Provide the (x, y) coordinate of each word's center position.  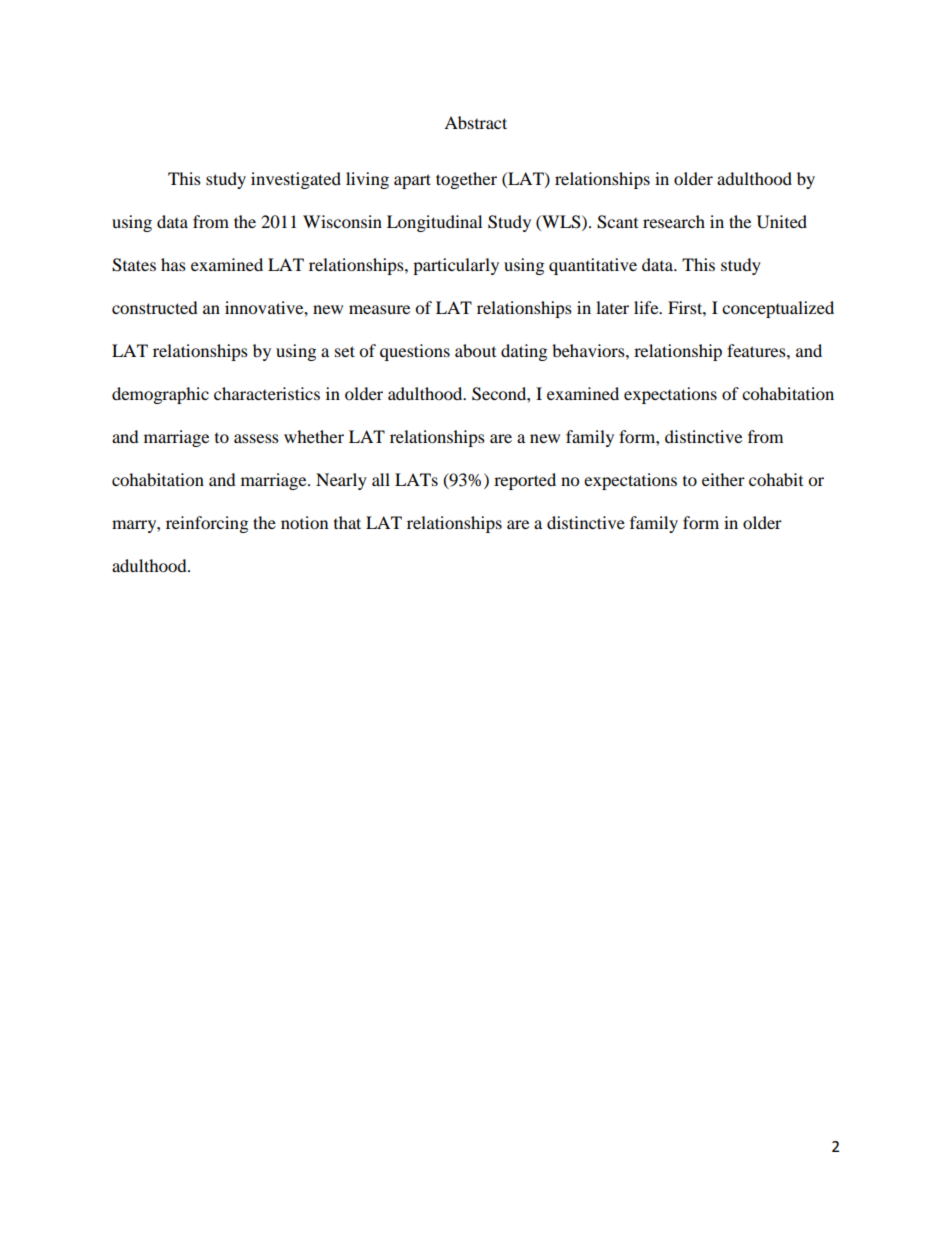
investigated (296, 180)
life (647, 307)
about (475, 350)
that (347, 522)
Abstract (475, 122)
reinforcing (207, 524)
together (466, 180)
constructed (155, 307)
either (723, 479)
